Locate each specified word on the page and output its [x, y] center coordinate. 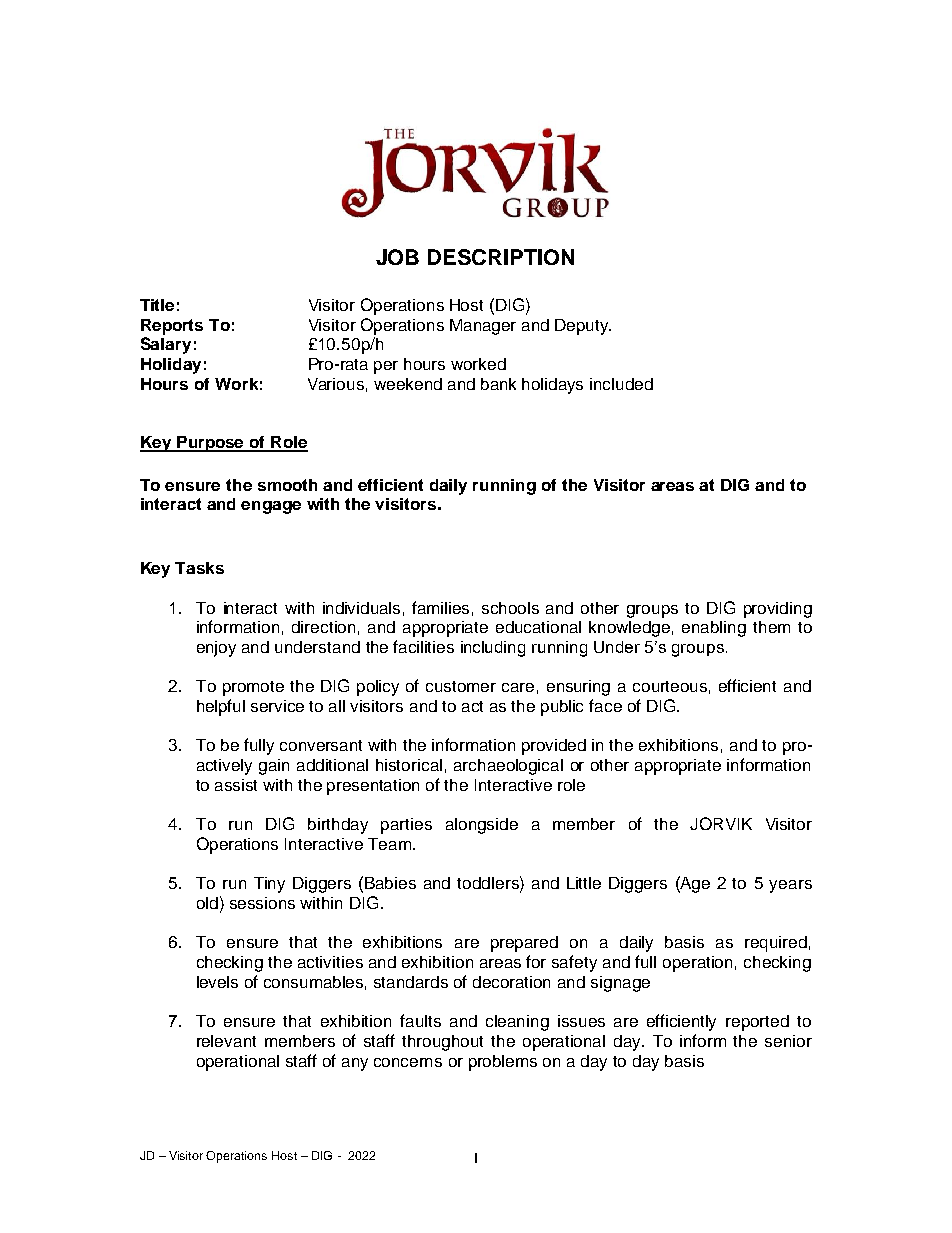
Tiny [269, 885]
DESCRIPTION [501, 257]
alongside [482, 826]
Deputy [583, 327]
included [621, 384]
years [790, 886]
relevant [226, 1041]
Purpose [211, 444]
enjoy [216, 649]
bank [498, 384]
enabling [714, 629]
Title [157, 305]
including [493, 649]
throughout [442, 1043]
